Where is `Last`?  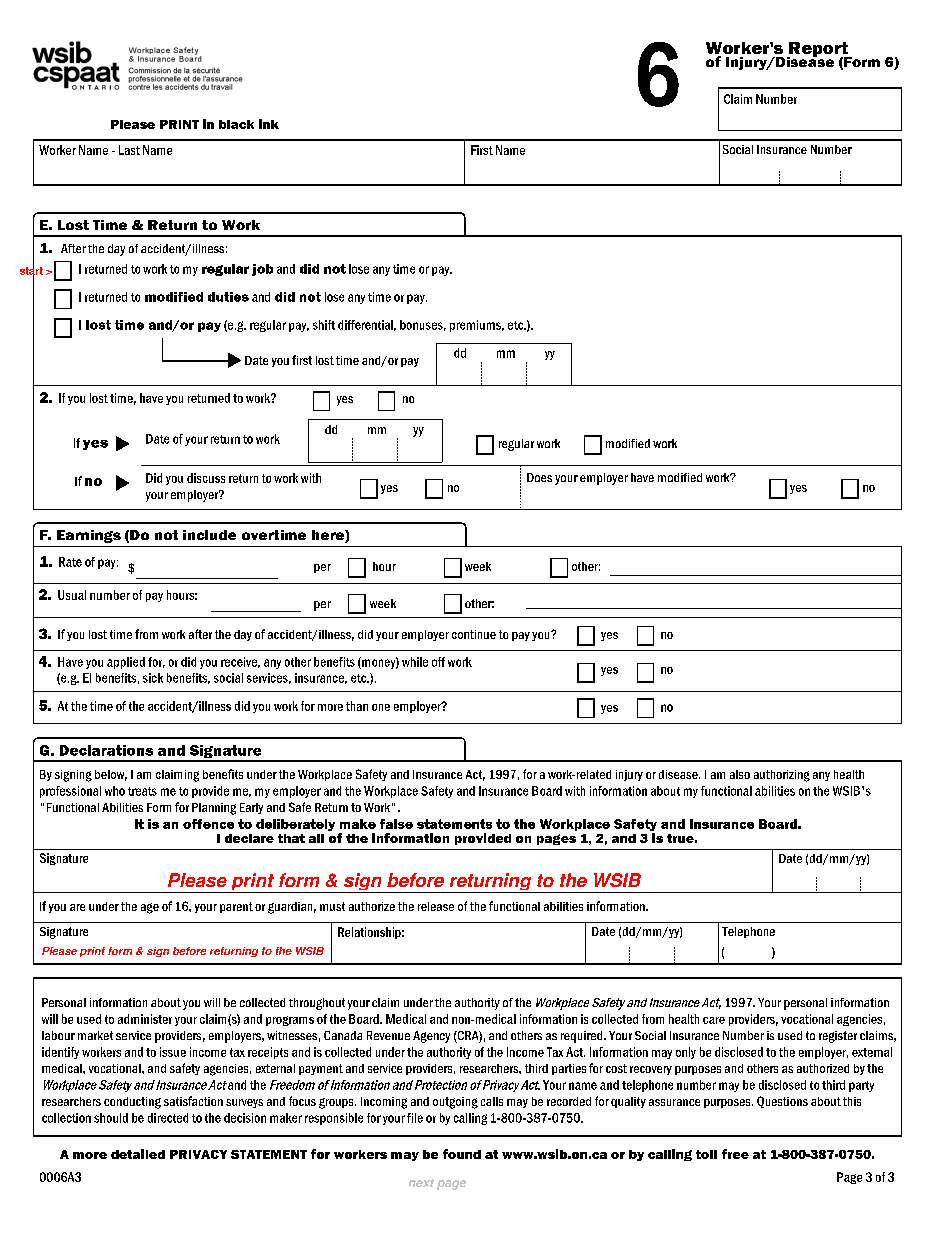
Last is located at coordinates (129, 150).
